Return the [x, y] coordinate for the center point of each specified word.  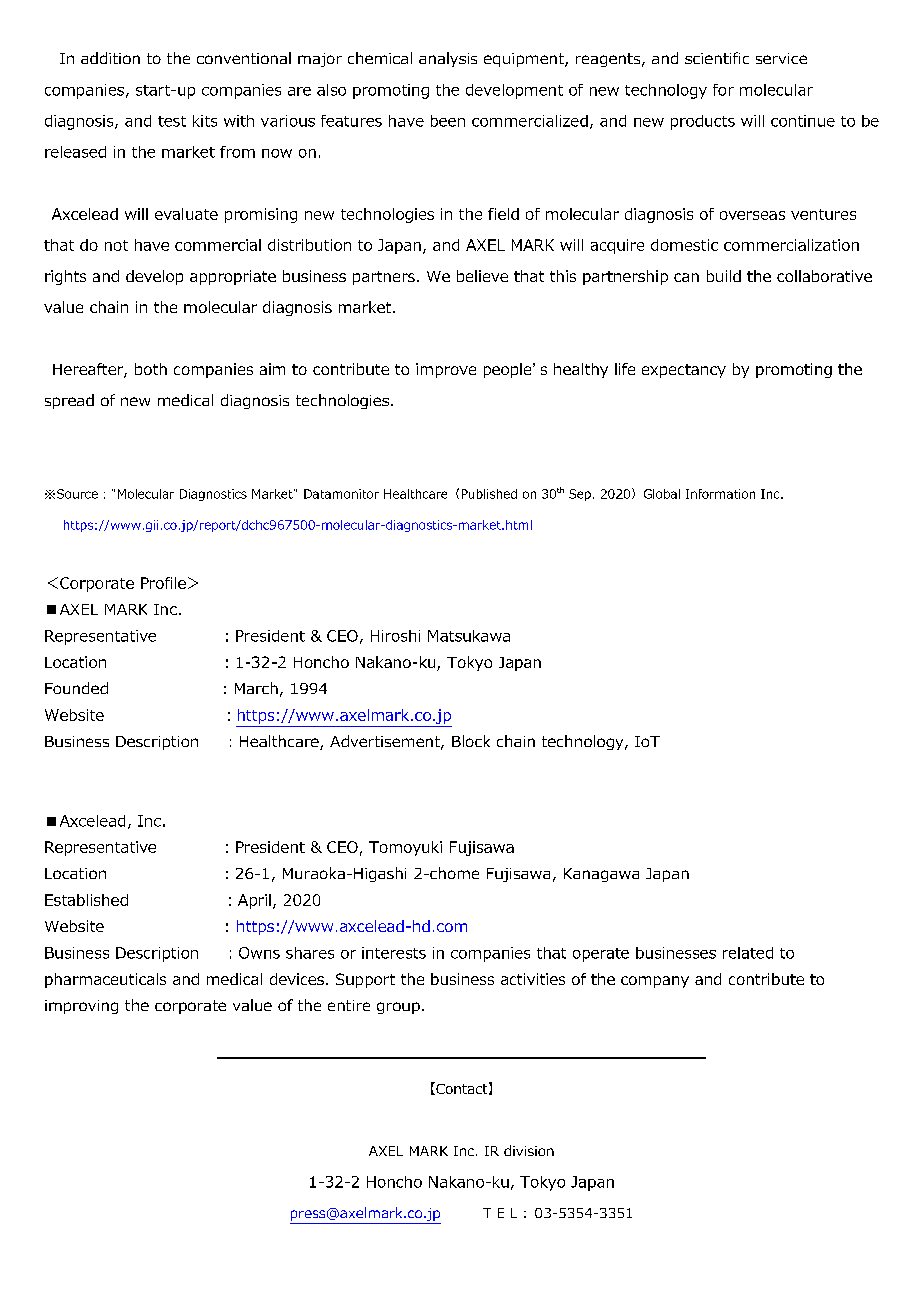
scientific [717, 58]
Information [720, 494]
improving [81, 1007]
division [529, 1150]
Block [471, 741]
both [151, 369]
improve [446, 370]
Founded [76, 688]
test [172, 121]
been [448, 121]
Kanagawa [601, 875]
